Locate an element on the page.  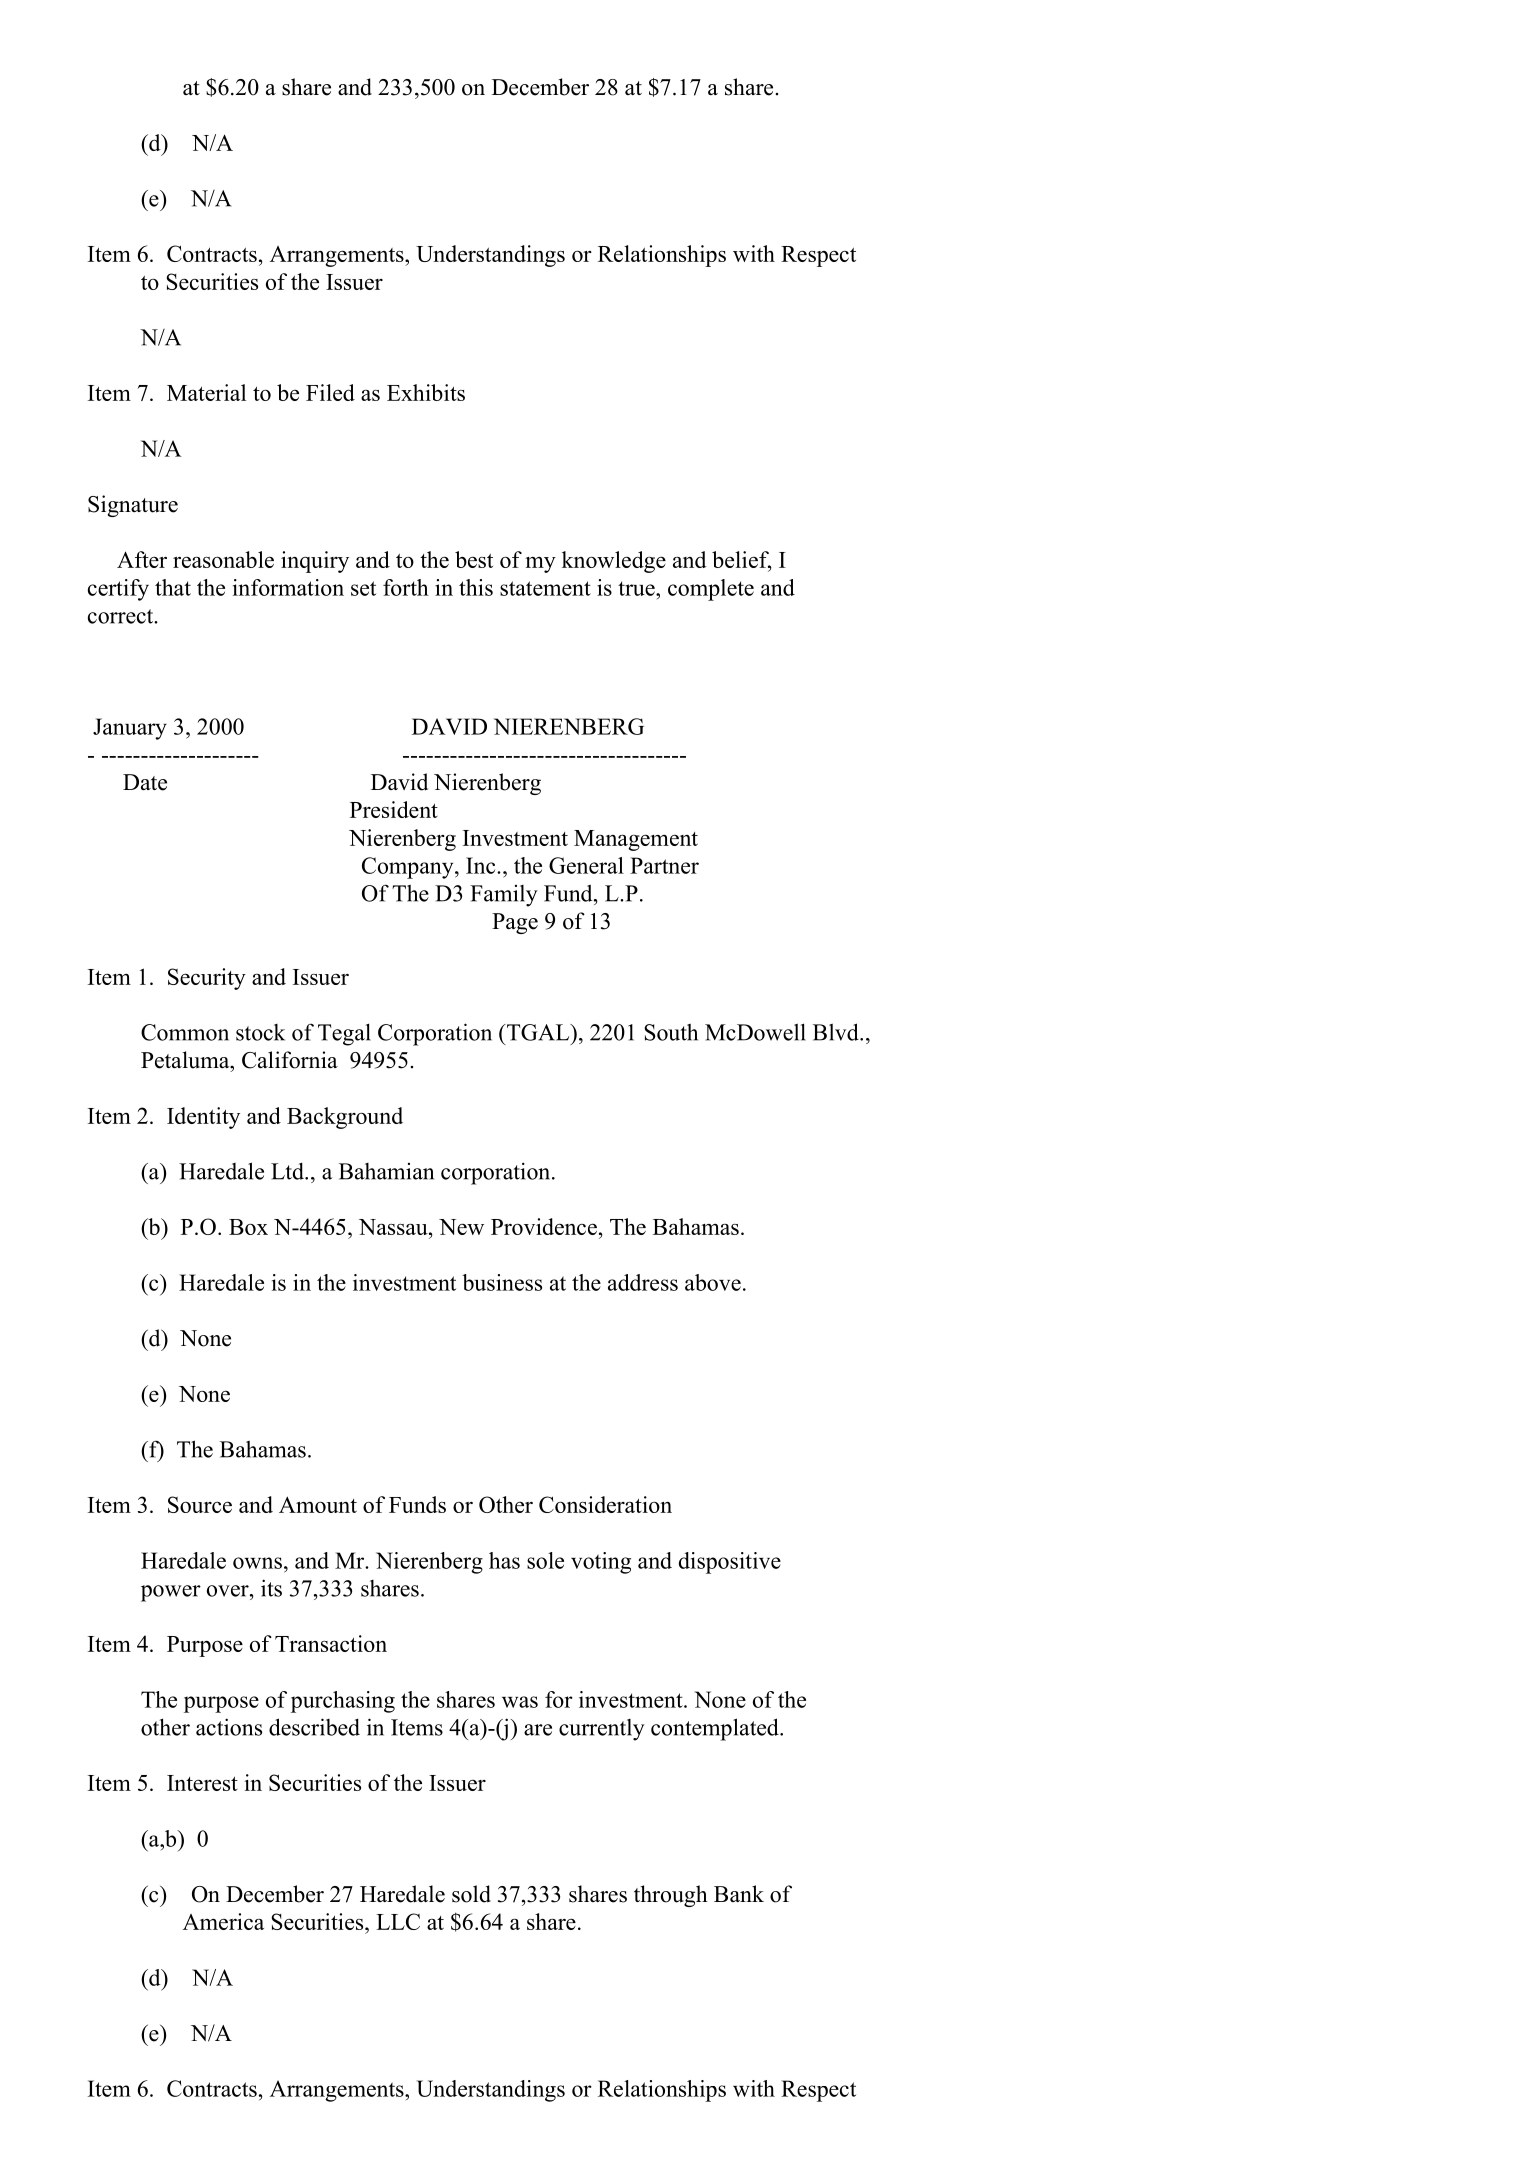
Date is located at coordinates (145, 782).
